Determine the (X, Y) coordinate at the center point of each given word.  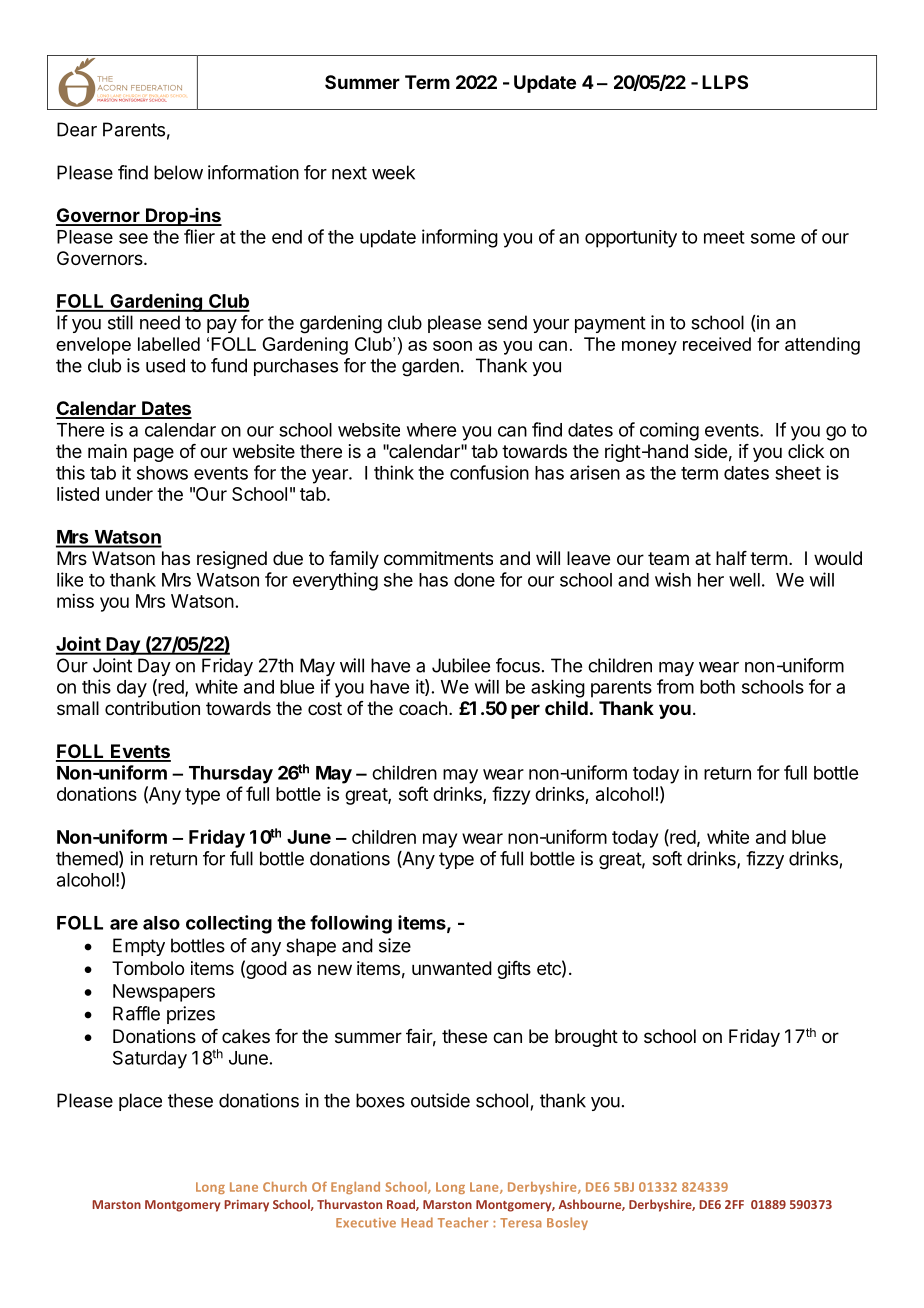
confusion (489, 472)
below (178, 172)
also (161, 923)
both (717, 687)
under (129, 494)
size (395, 945)
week (393, 172)
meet (724, 237)
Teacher (463, 1222)
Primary (246, 1206)
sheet (798, 473)
